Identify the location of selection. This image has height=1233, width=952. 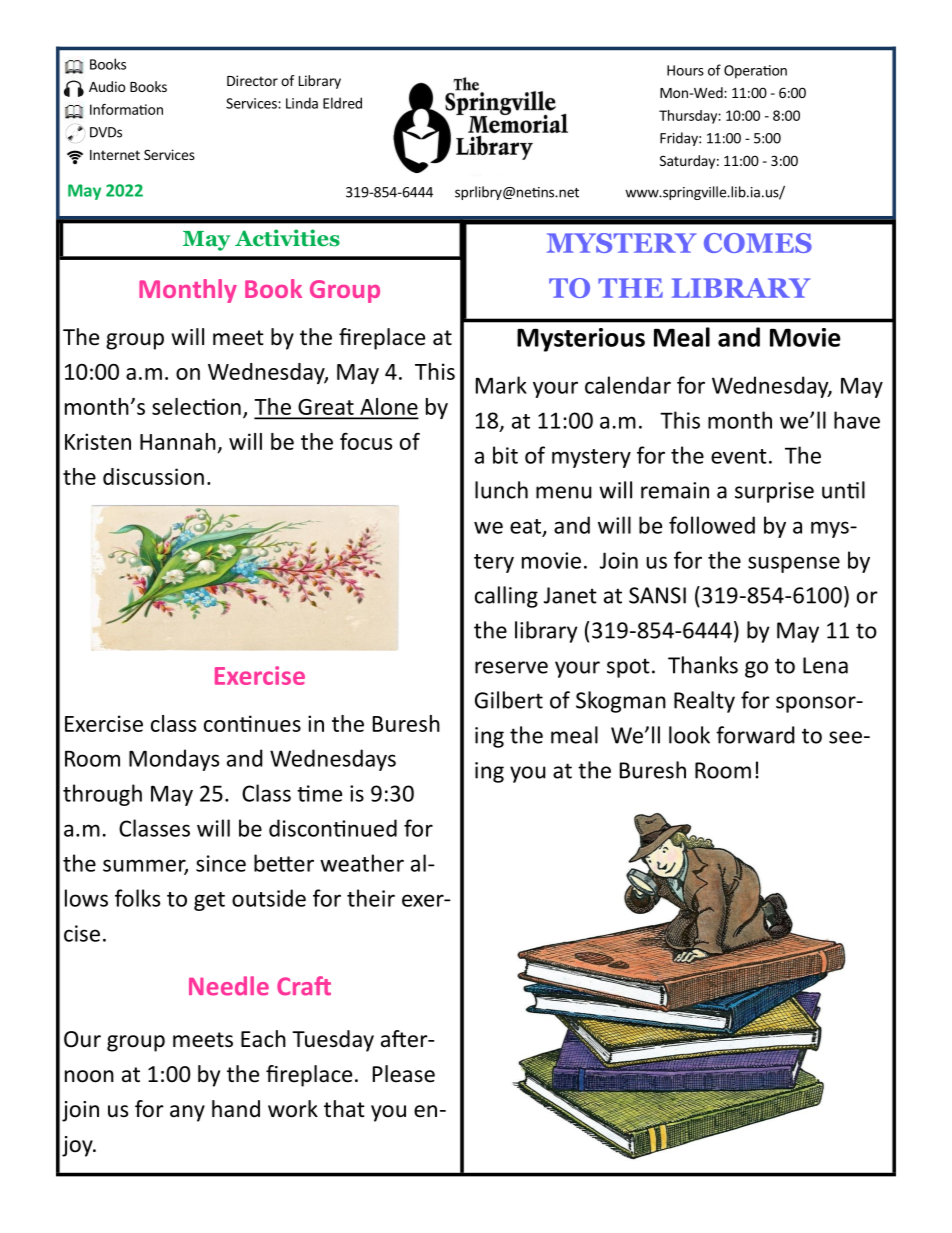
(196, 406).
